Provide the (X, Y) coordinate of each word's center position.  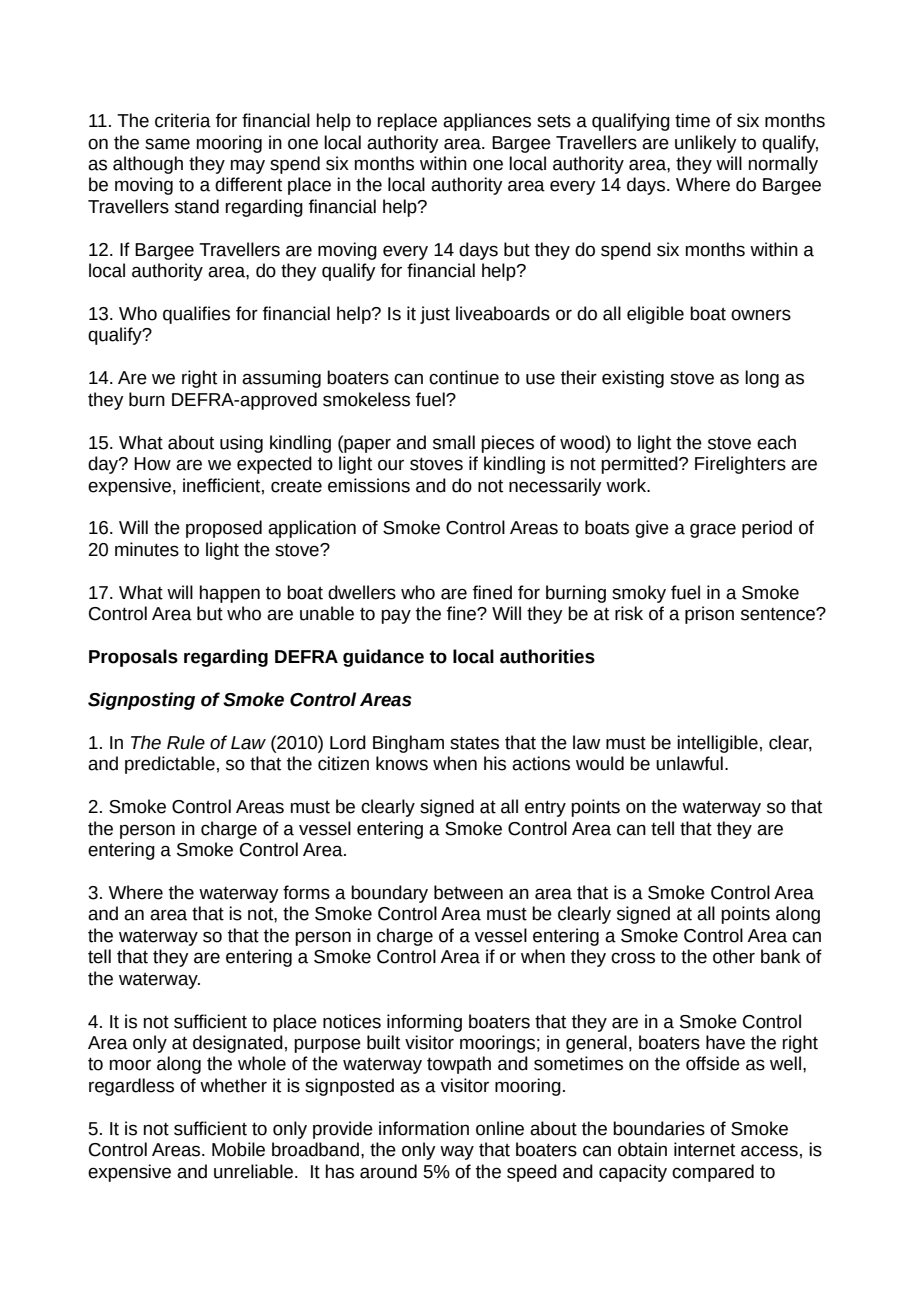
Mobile (238, 1149)
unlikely (706, 144)
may (248, 166)
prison (709, 615)
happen (230, 594)
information (424, 1128)
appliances (487, 122)
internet (704, 1149)
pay (396, 616)
